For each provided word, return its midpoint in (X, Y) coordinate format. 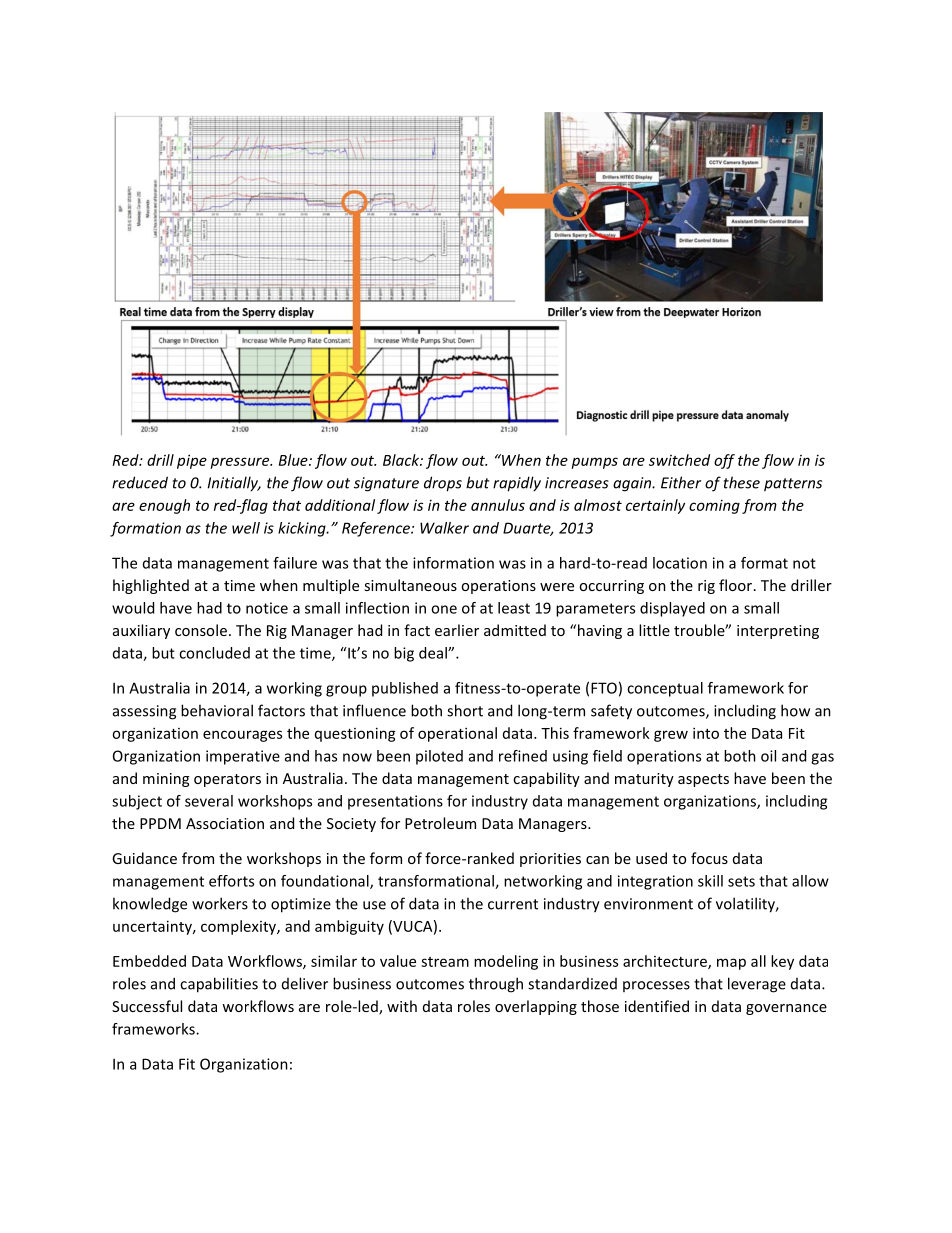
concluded (214, 653)
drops (443, 484)
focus (709, 858)
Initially (234, 484)
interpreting (778, 632)
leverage (757, 985)
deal (434, 653)
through (496, 985)
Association (225, 823)
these (742, 482)
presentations (395, 802)
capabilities (219, 985)
